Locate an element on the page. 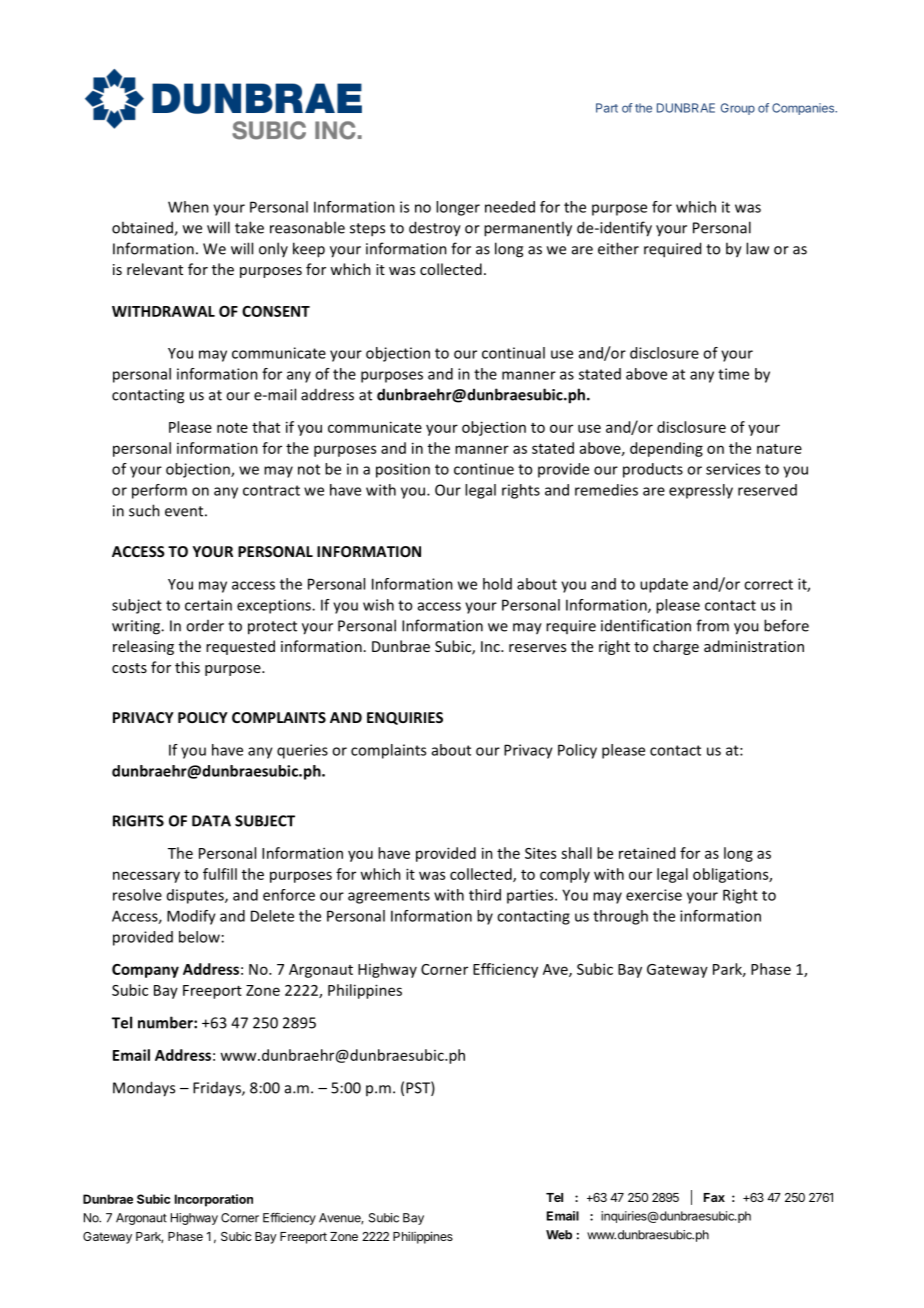 This image has height=1308, width=924. Web is located at coordinates (559, 1235).
